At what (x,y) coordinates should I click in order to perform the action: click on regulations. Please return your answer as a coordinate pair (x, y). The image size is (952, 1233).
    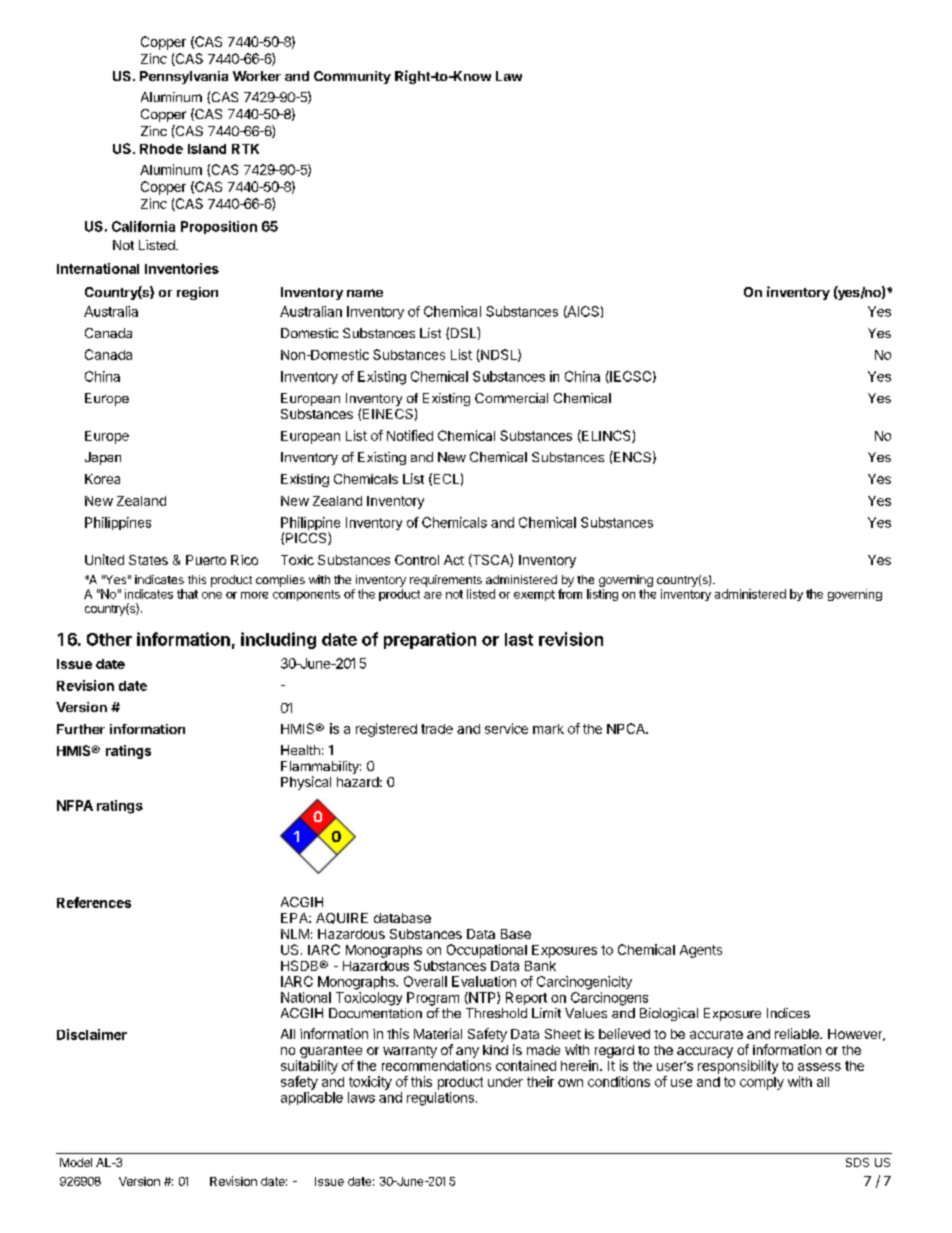
    Looking at the image, I should click on (440, 1099).
